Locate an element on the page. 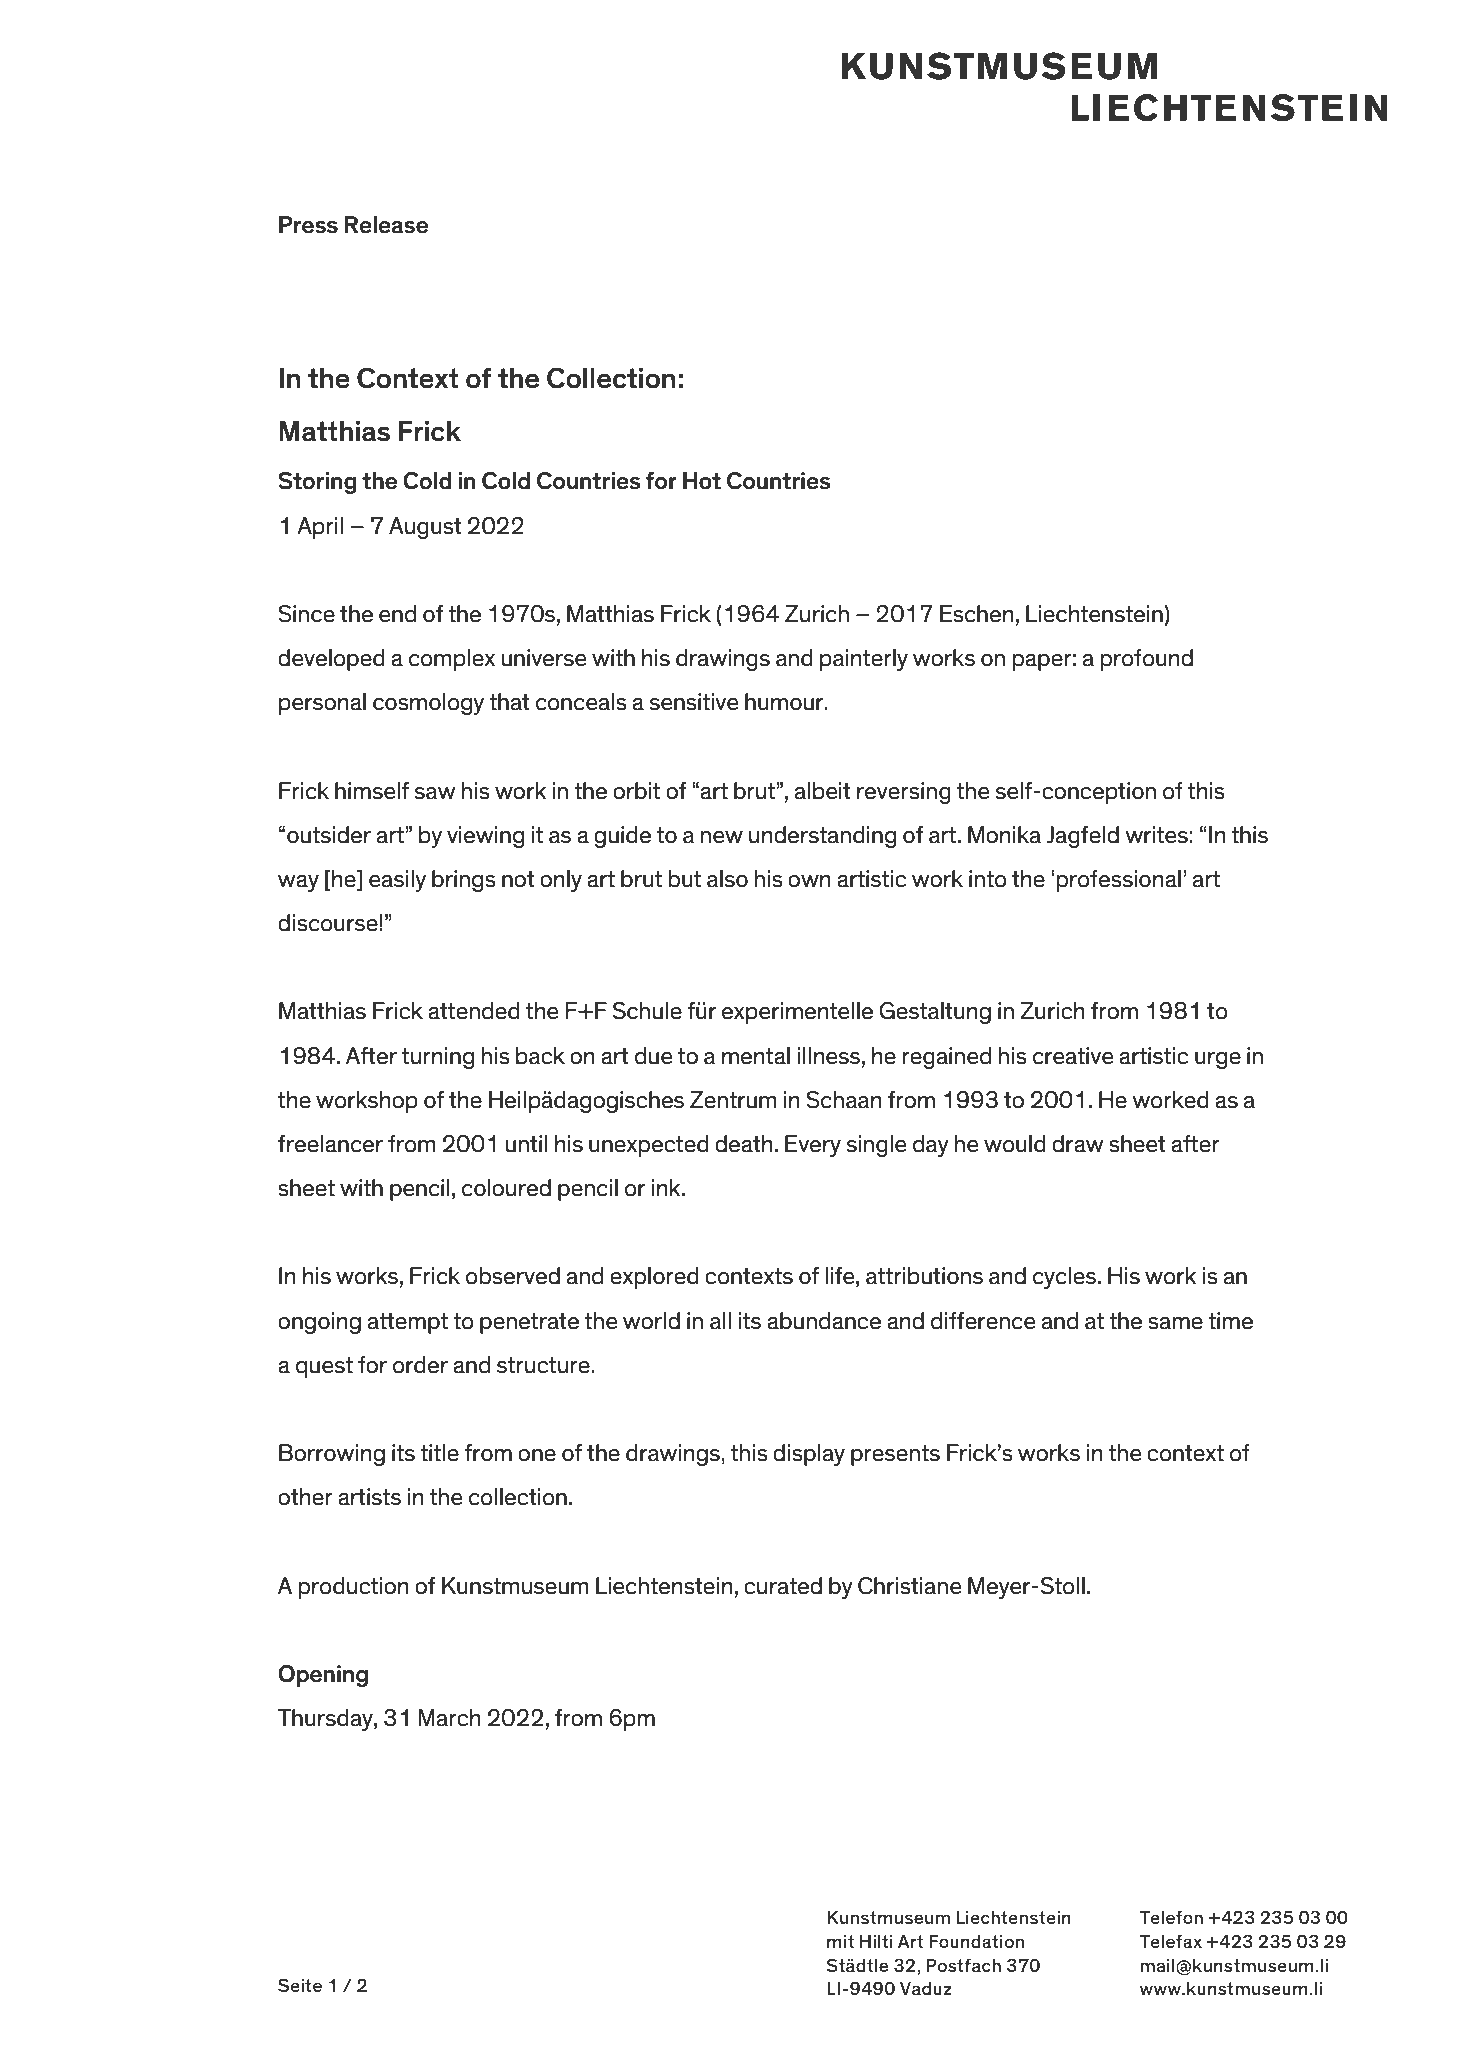 The image size is (1460, 2066). all is located at coordinates (720, 1321).
